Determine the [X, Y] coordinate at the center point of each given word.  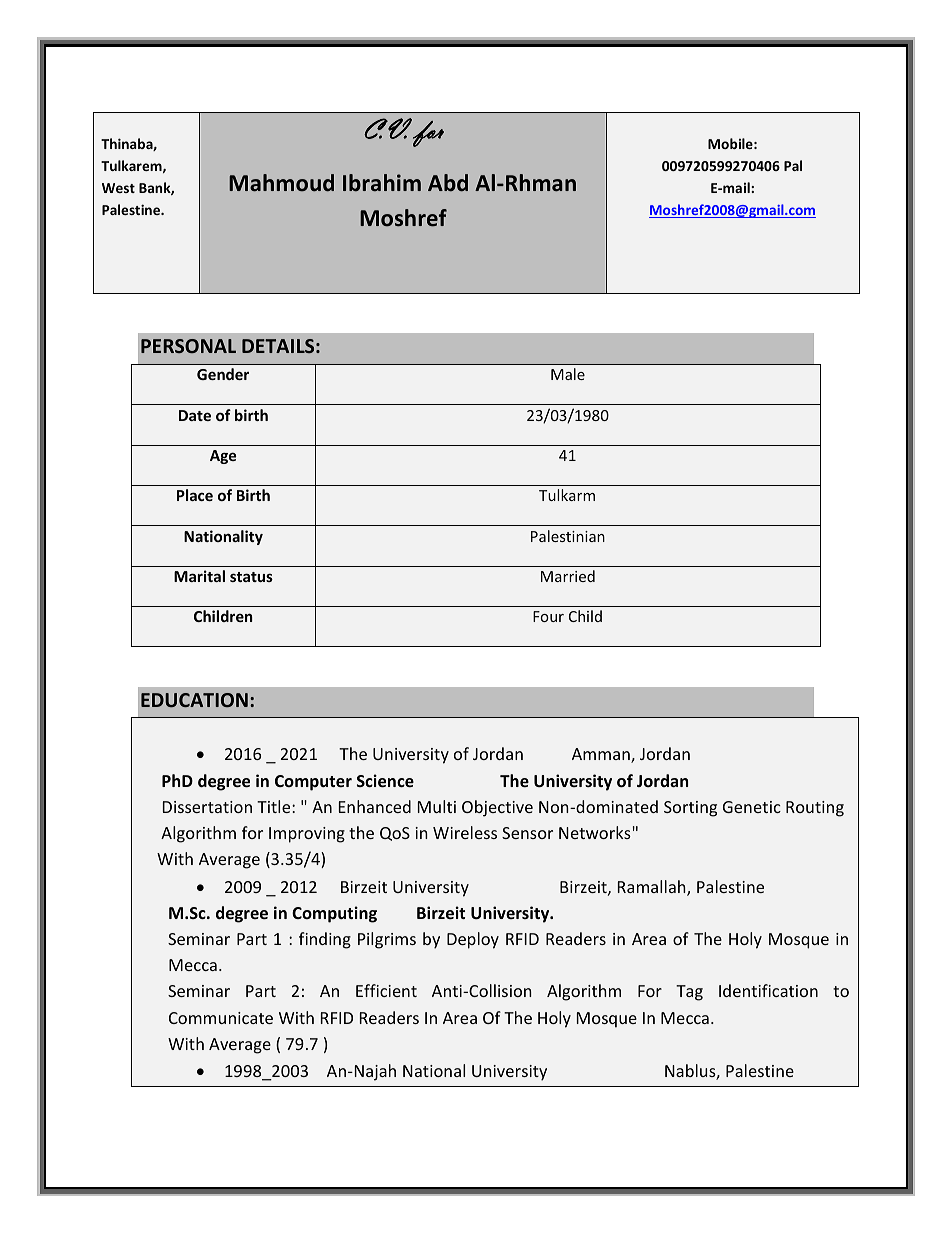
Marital [199, 576]
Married [568, 576]
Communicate [221, 1018]
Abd [448, 182]
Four [548, 616]
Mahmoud [281, 183]
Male [568, 374]
